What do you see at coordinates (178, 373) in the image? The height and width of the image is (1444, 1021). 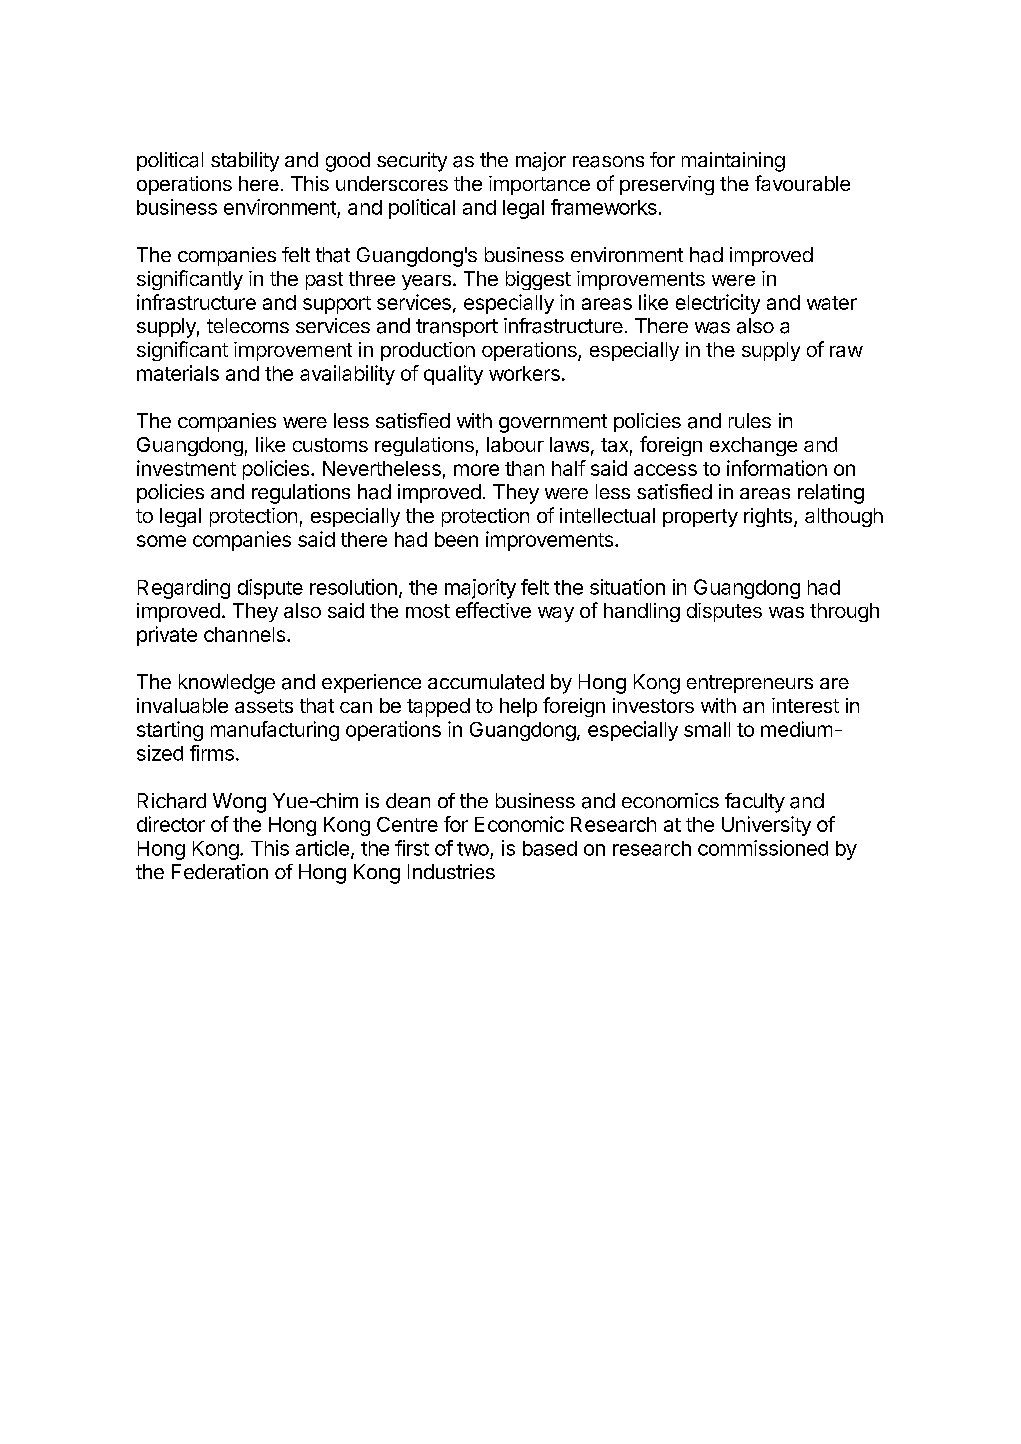 I see `materials` at bounding box center [178, 373].
